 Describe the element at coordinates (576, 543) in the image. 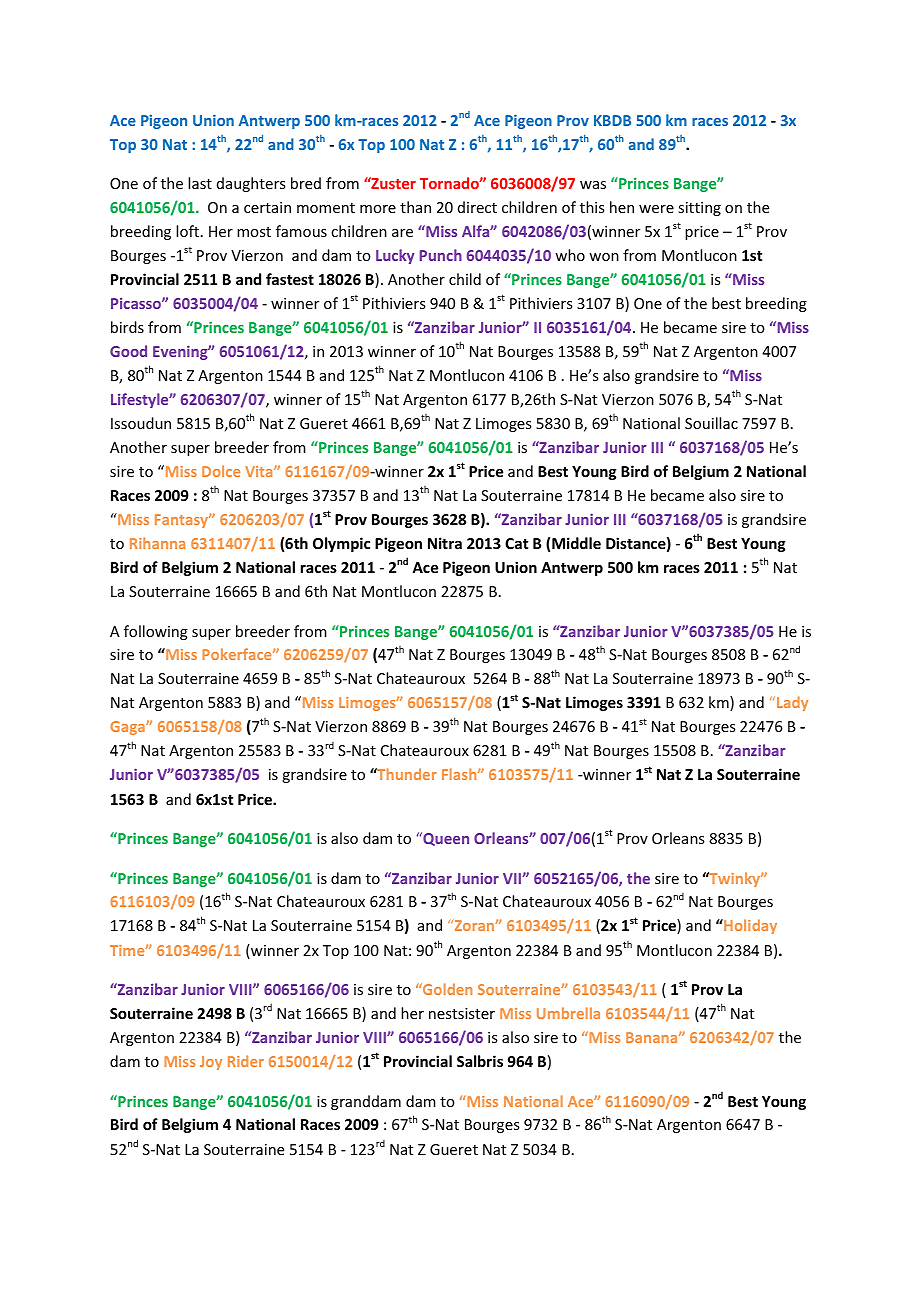

I see `Middle` at that location.
